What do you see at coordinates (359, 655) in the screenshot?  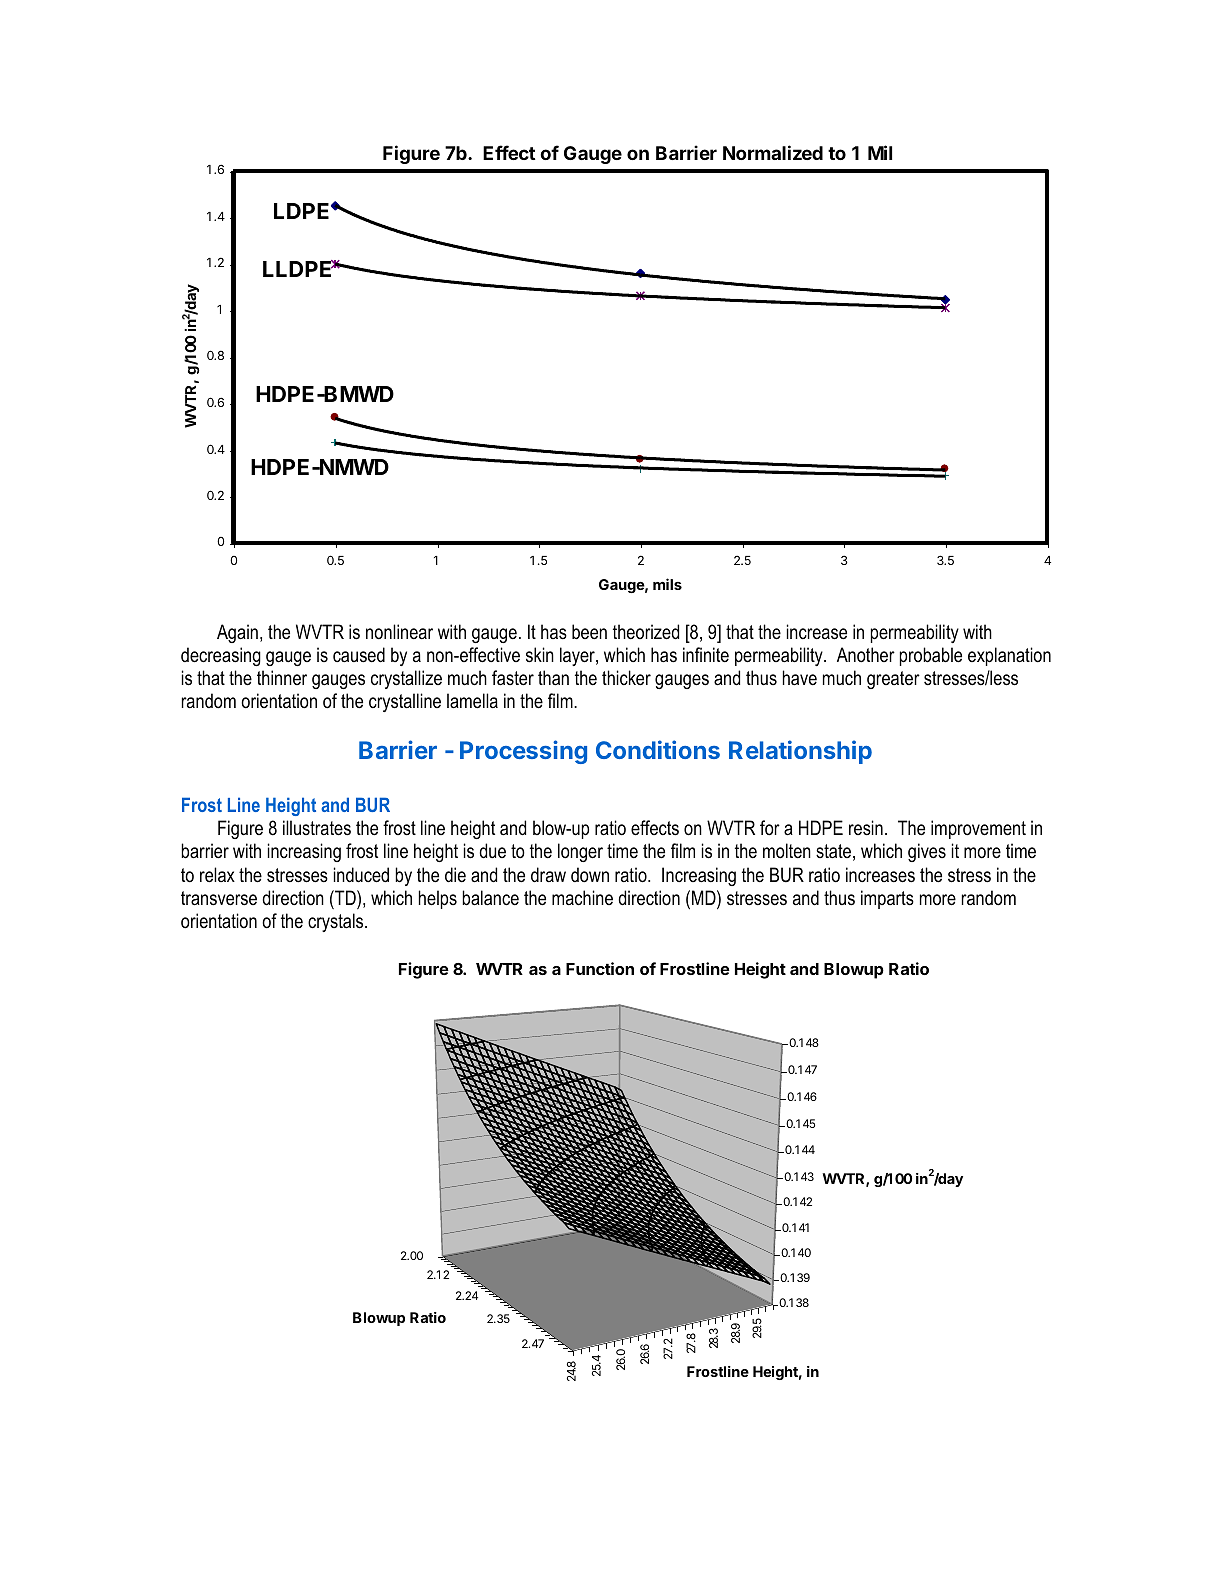 I see `caused` at bounding box center [359, 655].
